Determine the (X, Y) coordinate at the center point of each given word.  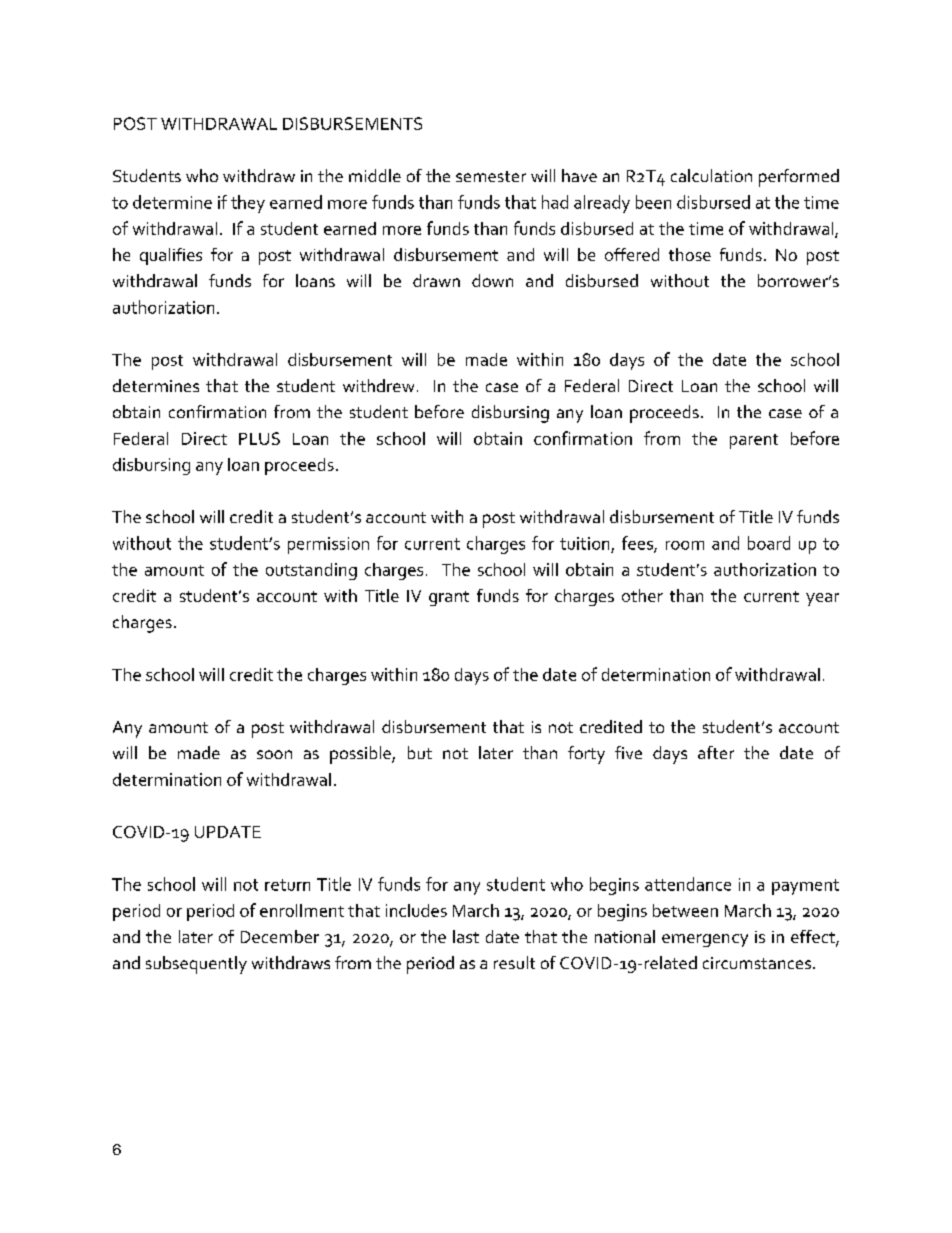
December (280, 936)
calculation (711, 175)
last (466, 936)
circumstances (758, 963)
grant (449, 598)
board (769, 543)
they (248, 204)
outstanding (311, 571)
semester (491, 176)
